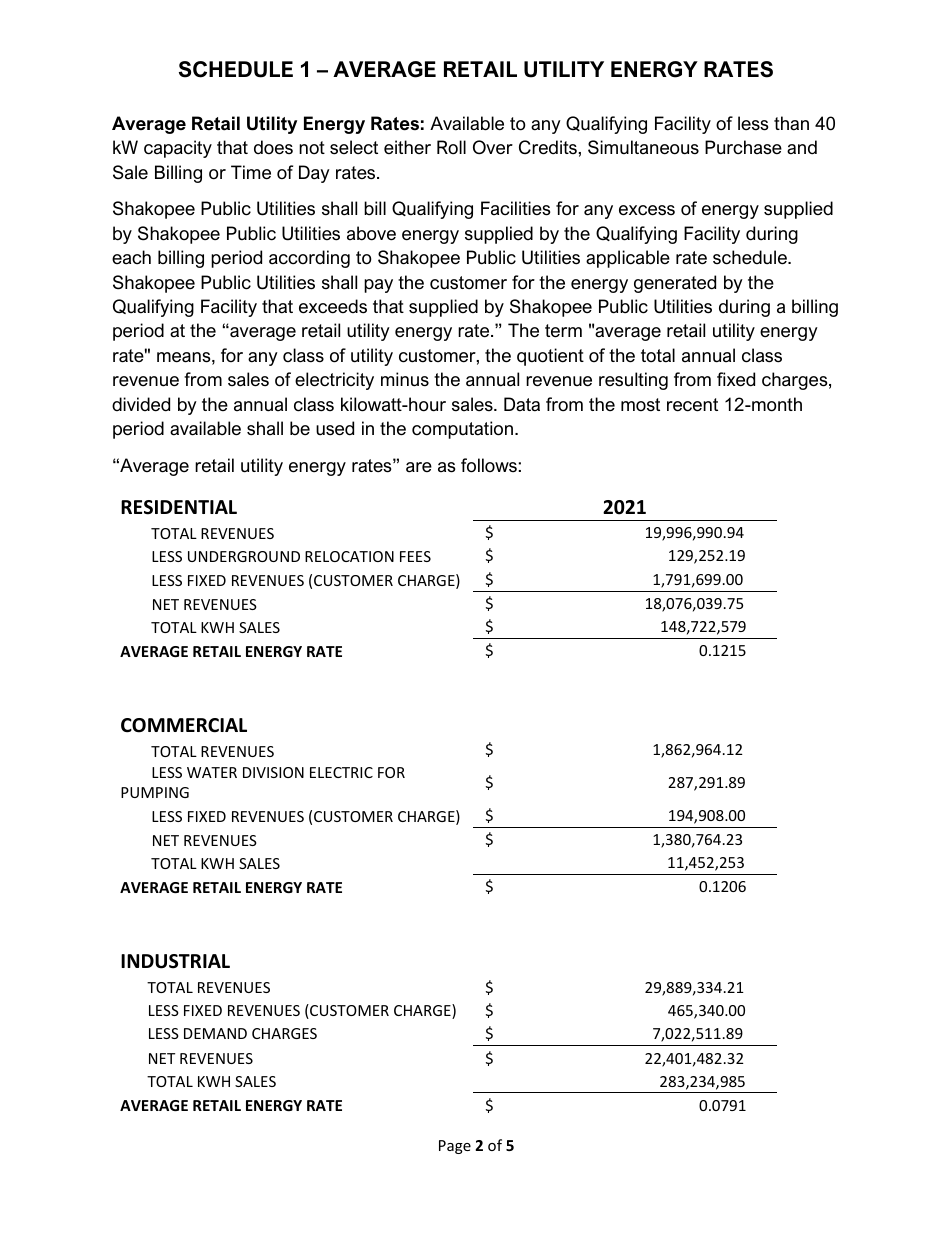 The width and height of the document is (952, 1233). What do you see at coordinates (455, 1147) in the document?
I see `Page` at bounding box center [455, 1147].
